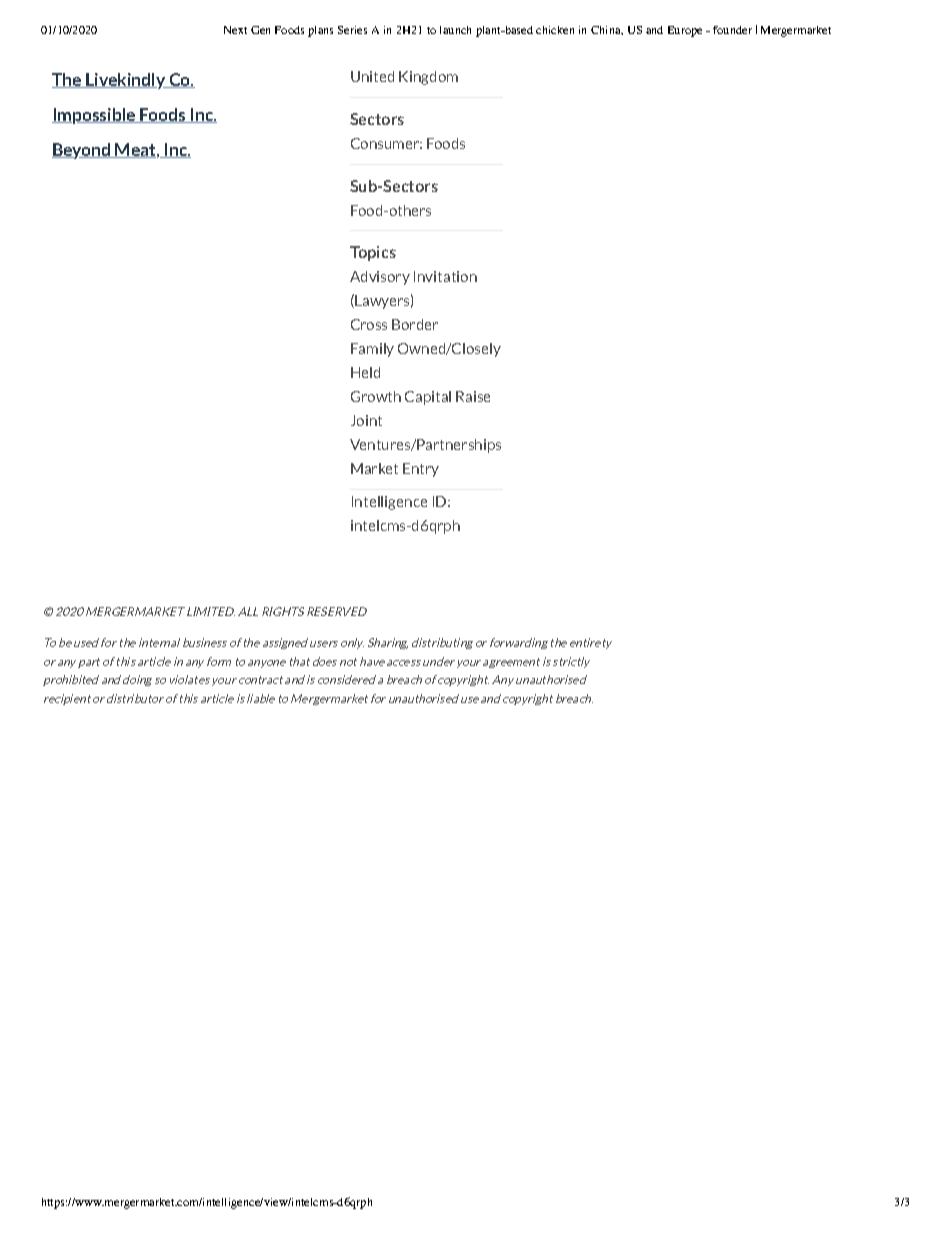 The width and height of the screenshot is (952, 1233). Describe the element at coordinates (473, 396) in the screenshot. I see `Raise` at that location.
